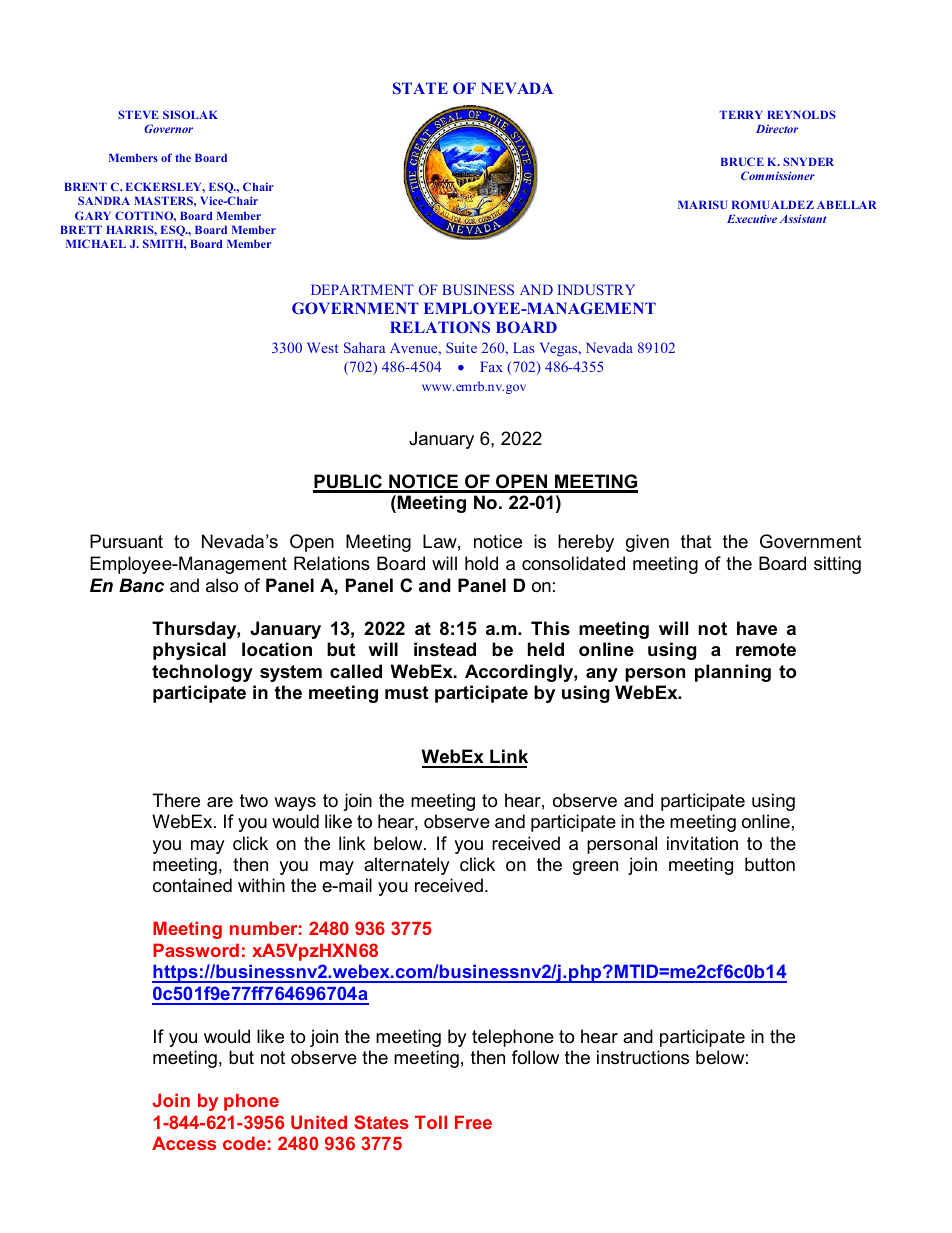 This screenshot has height=1233, width=952. Describe the element at coordinates (643, 1057) in the screenshot. I see `instructions` at that location.
